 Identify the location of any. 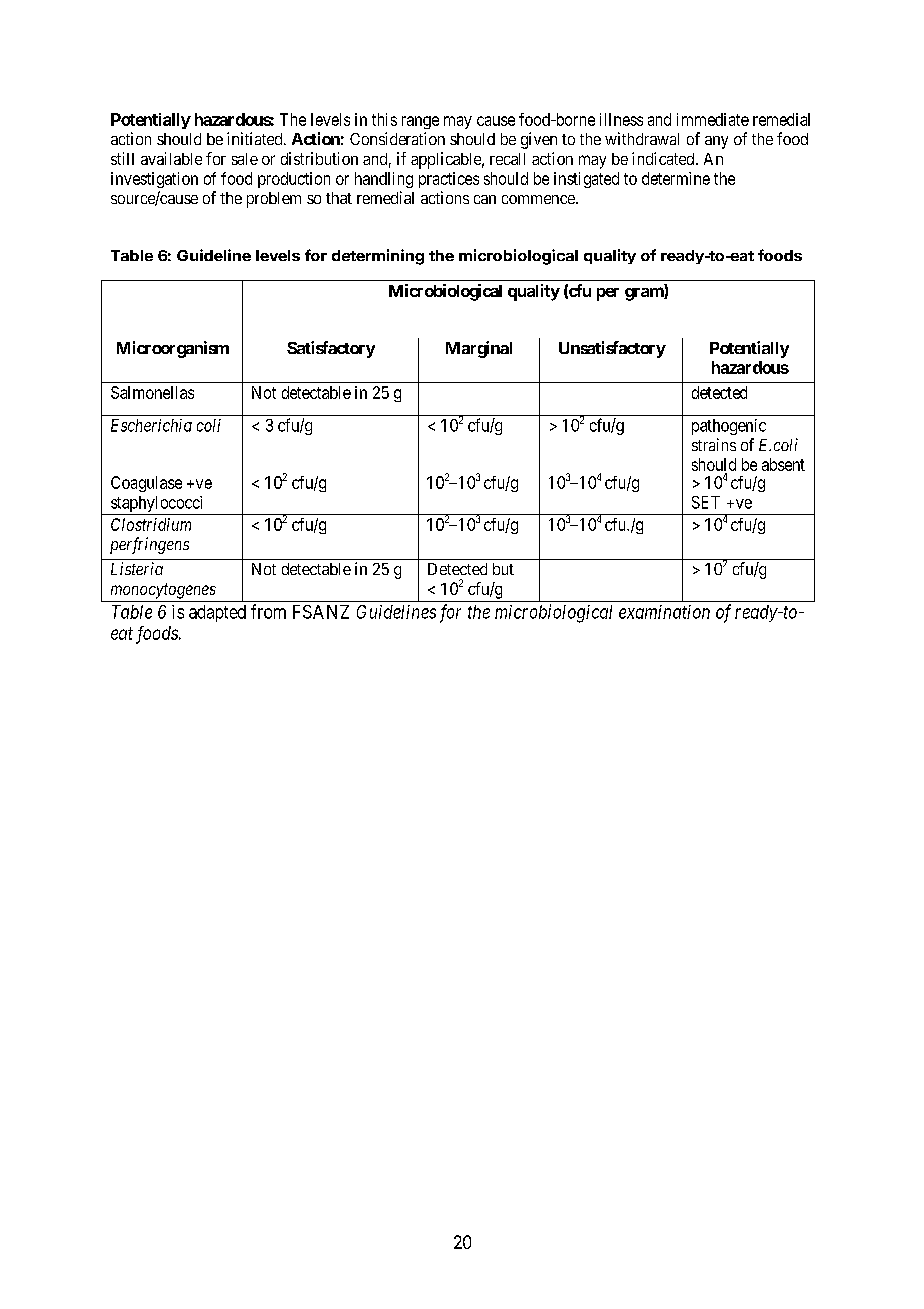
(716, 142).
